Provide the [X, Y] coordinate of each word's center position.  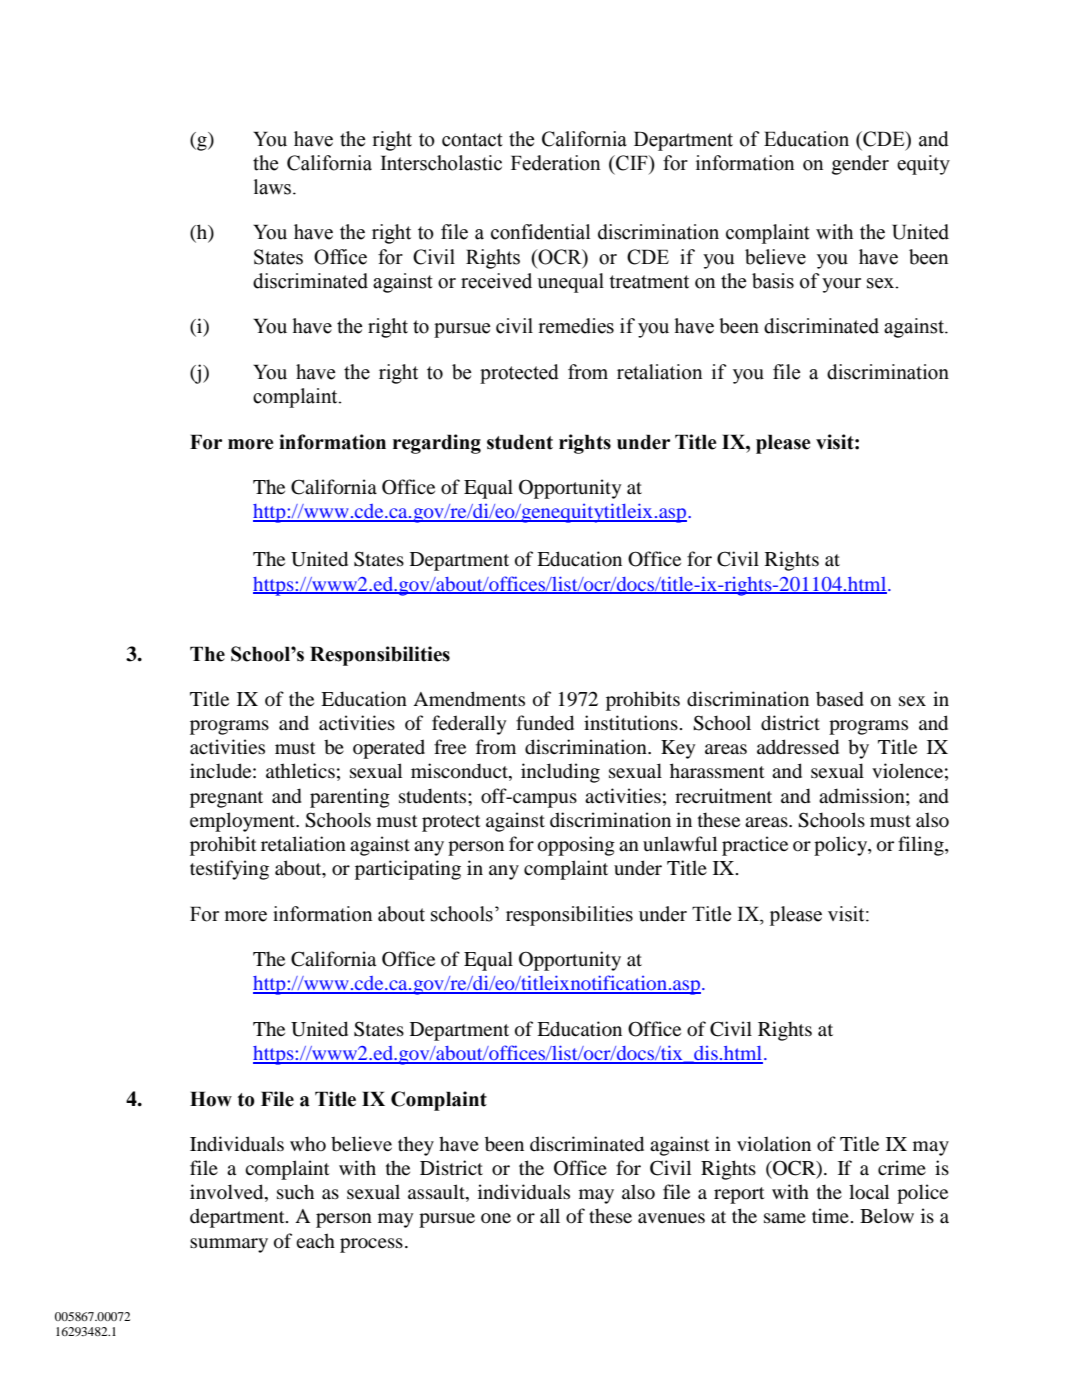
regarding [437, 444]
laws [274, 187]
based [840, 699]
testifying [229, 870]
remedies [576, 326]
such [295, 1192]
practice [755, 846]
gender [860, 165]
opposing [576, 846]
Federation [555, 163]
